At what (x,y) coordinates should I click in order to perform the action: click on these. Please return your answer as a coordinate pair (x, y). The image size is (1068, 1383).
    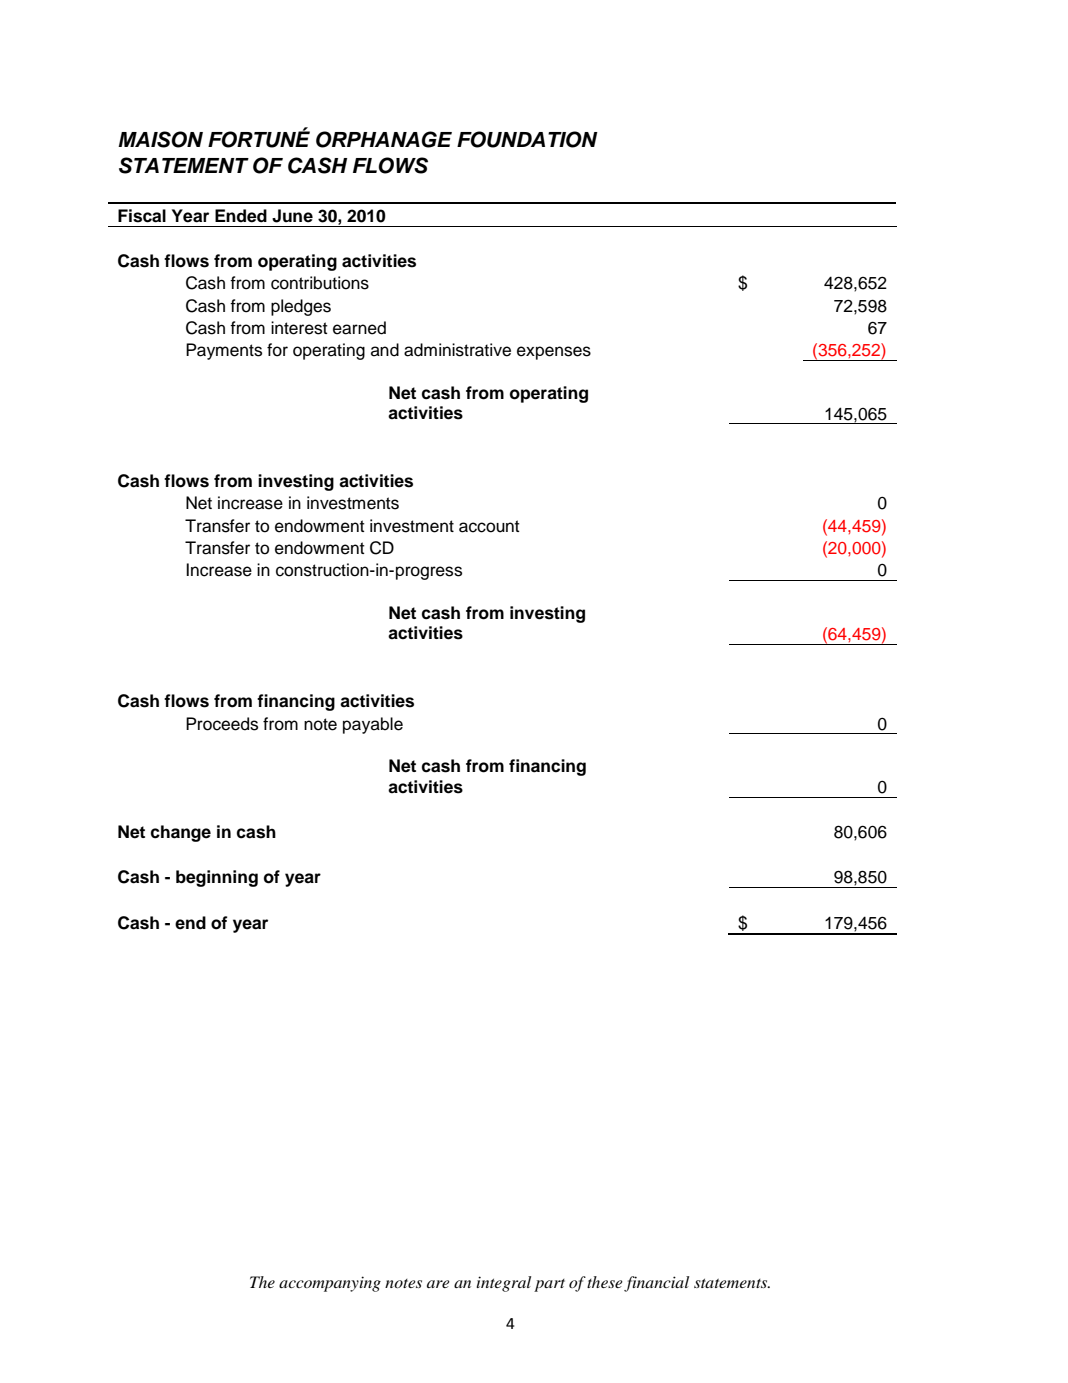
    Looking at the image, I should click on (605, 1282).
